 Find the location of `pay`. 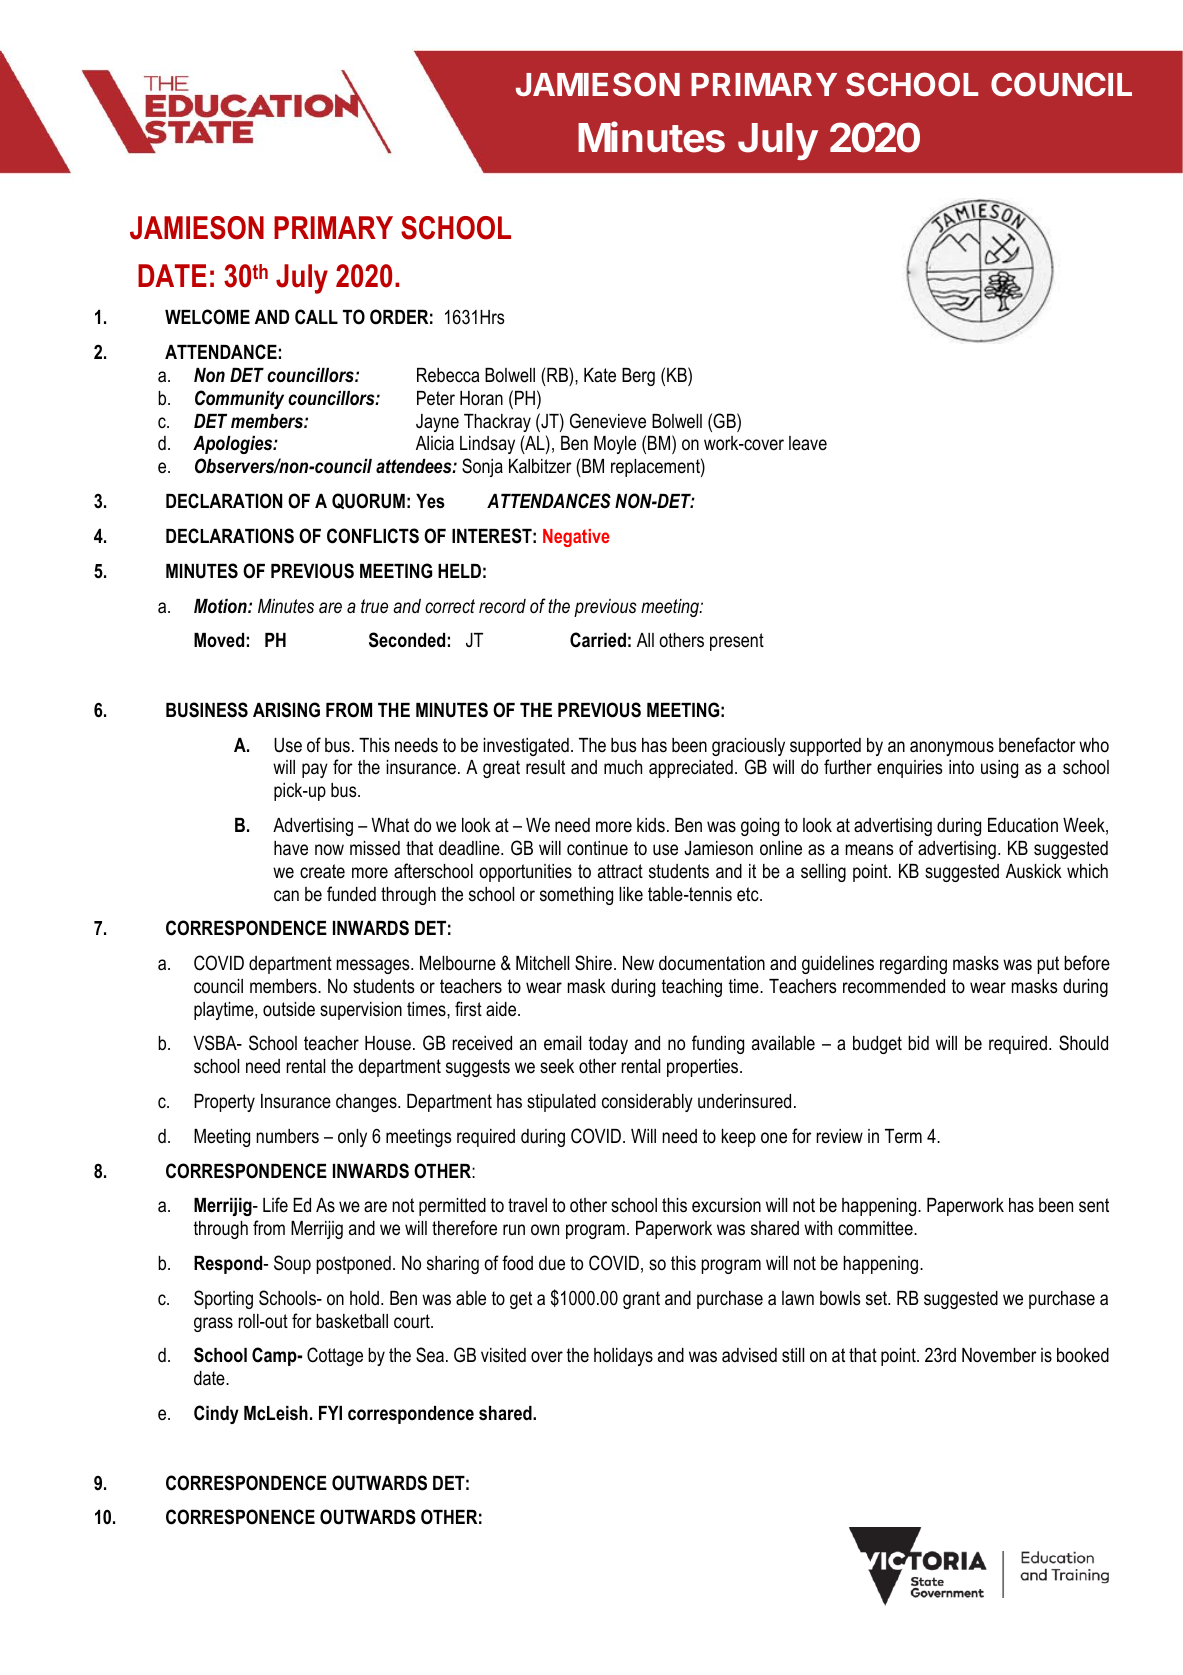

pay is located at coordinates (315, 770).
